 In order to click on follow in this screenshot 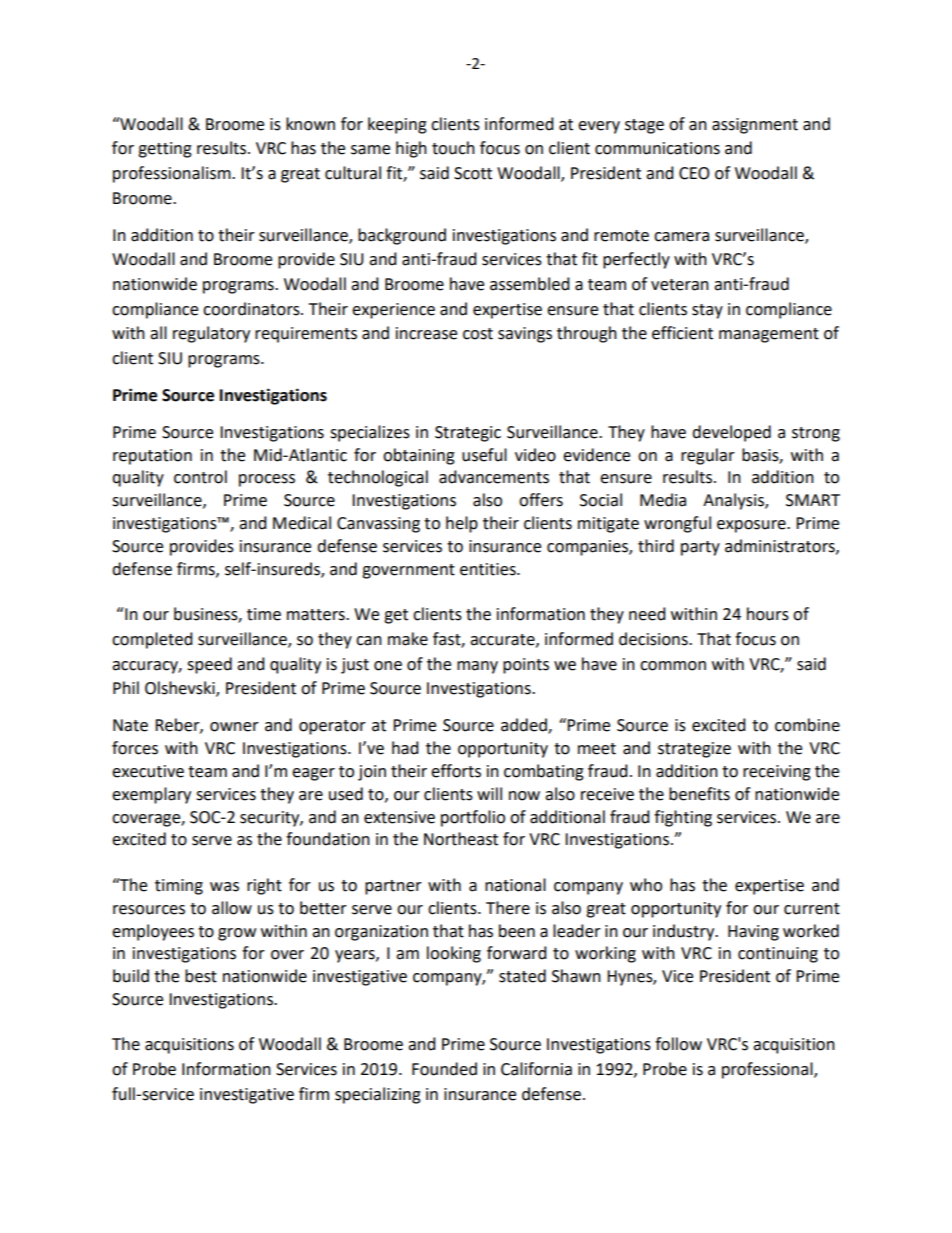, I will do `click(678, 1044)`.
